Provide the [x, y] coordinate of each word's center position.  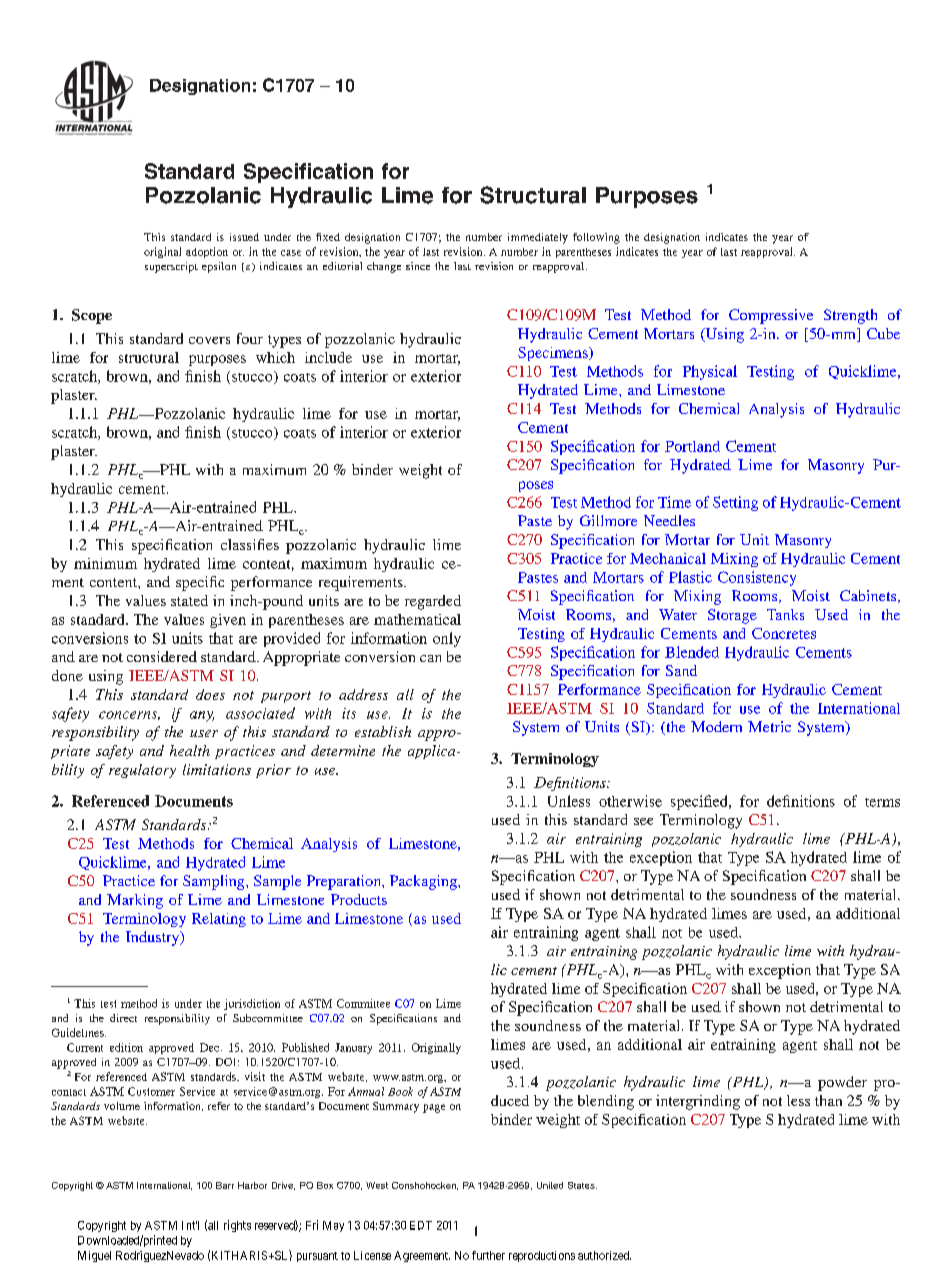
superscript [171, 267]
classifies [250, 544]
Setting [735, 503]
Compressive [771, 316]
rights [237, 1226]
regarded [433, 602]
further [488, 1255]
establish [383, 731]
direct [123, 1018]
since [418, 266]
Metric [769, 726]
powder [842, 1083]
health [190, 750]
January [353, 1048]
